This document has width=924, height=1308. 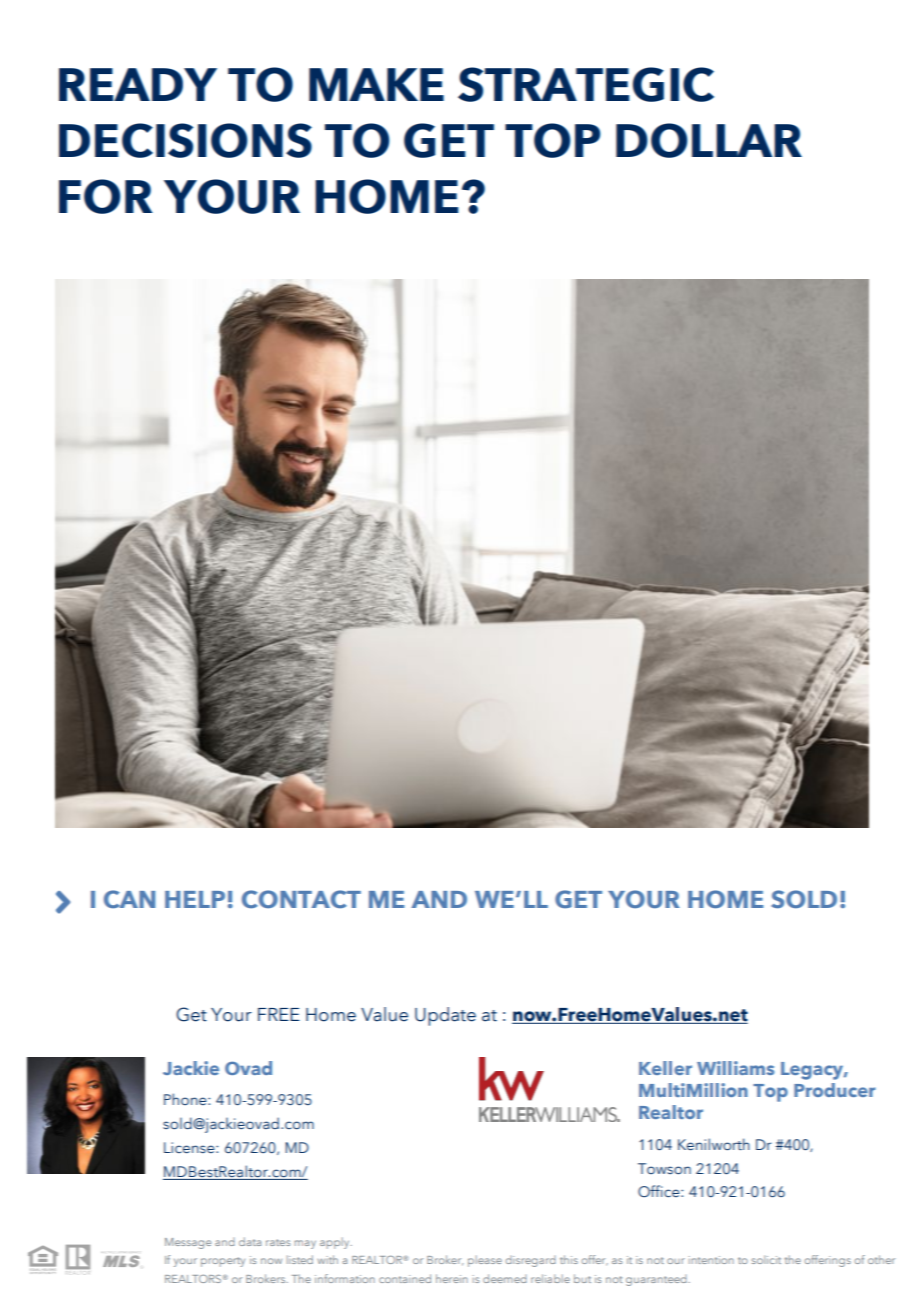 I want to click on CAN, so click(x=129, y=899).
